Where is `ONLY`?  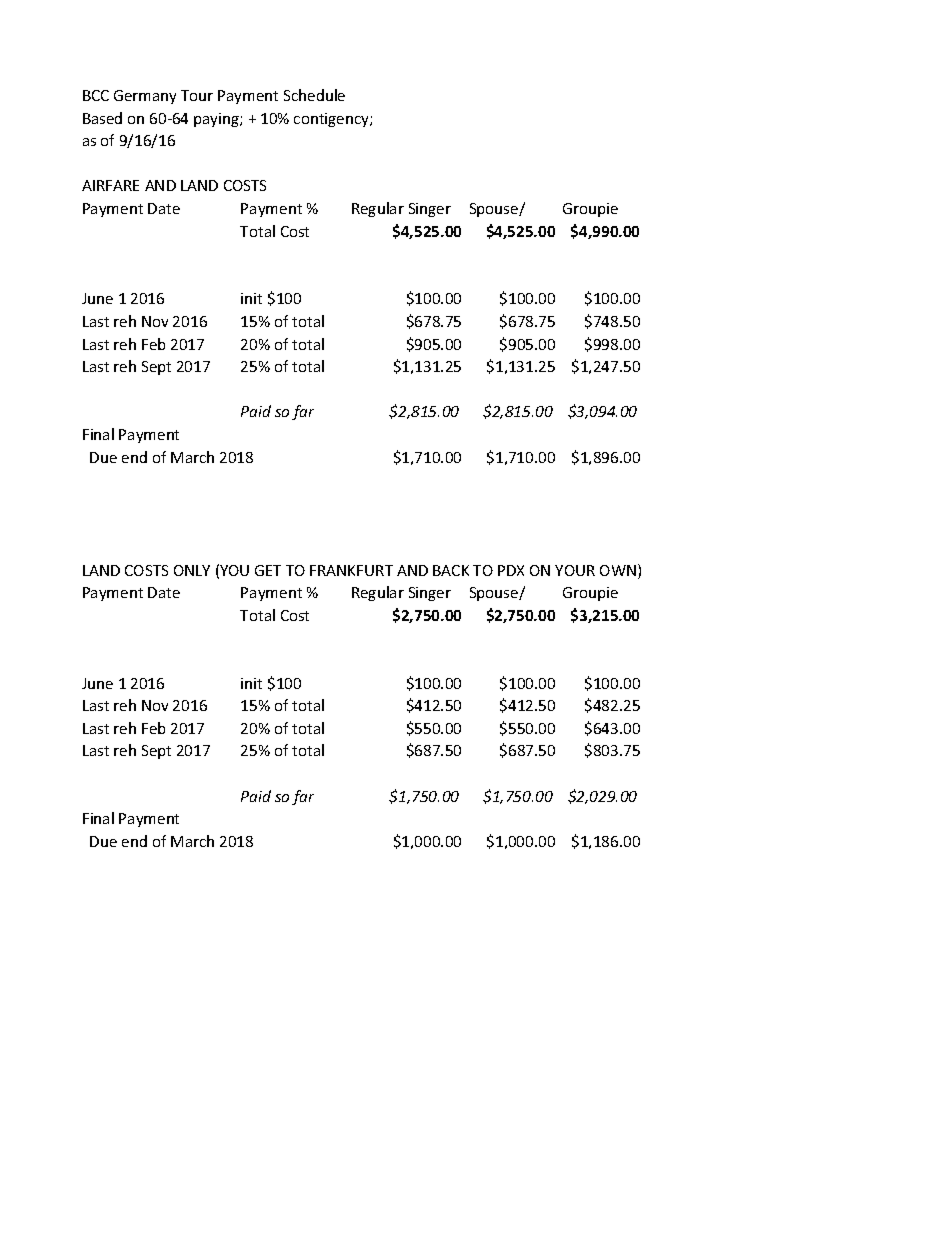
ONLY is located at coordinates (192, 570).
